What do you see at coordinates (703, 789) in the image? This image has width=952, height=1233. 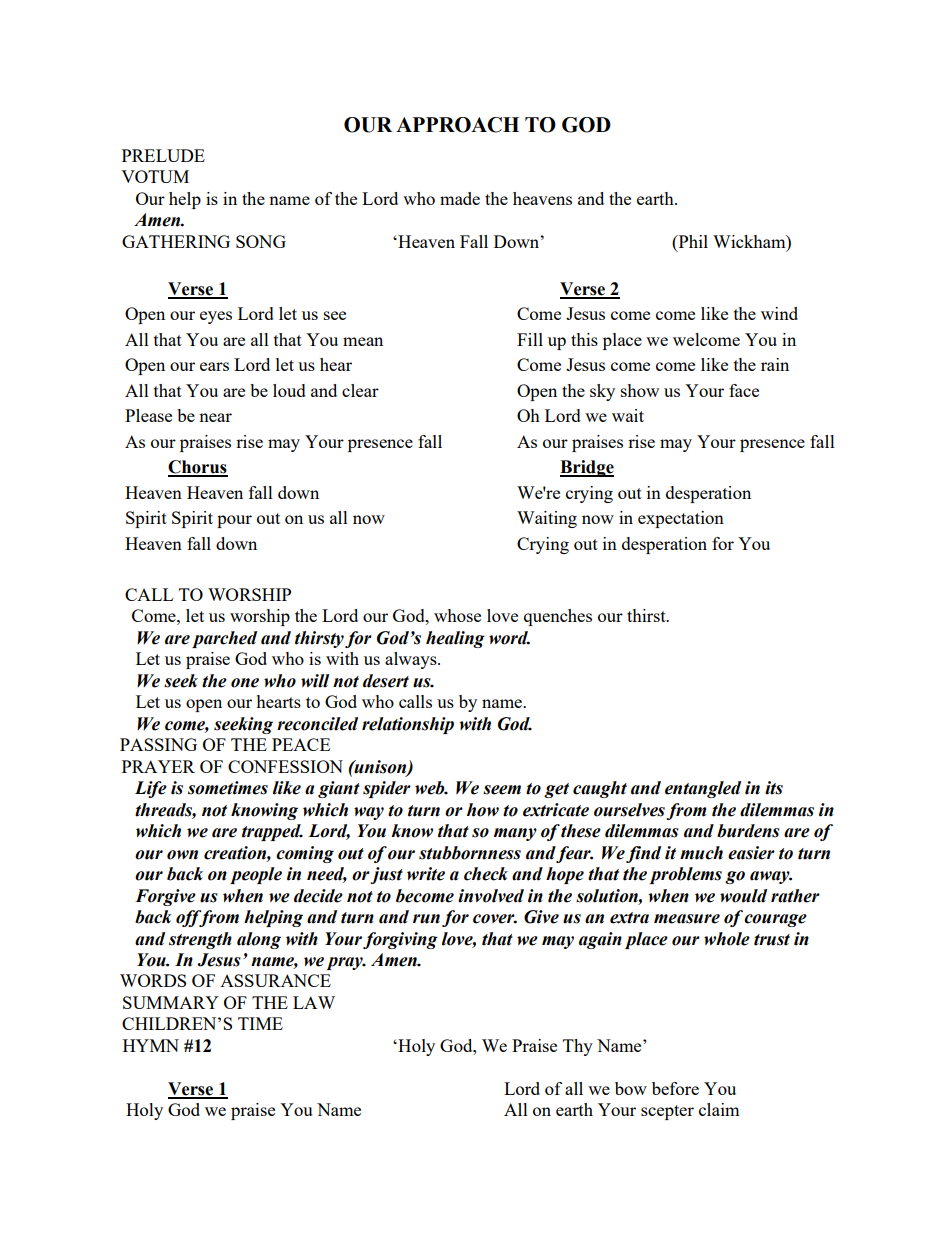 I see `entangled` at bounding box center [703, 789].
